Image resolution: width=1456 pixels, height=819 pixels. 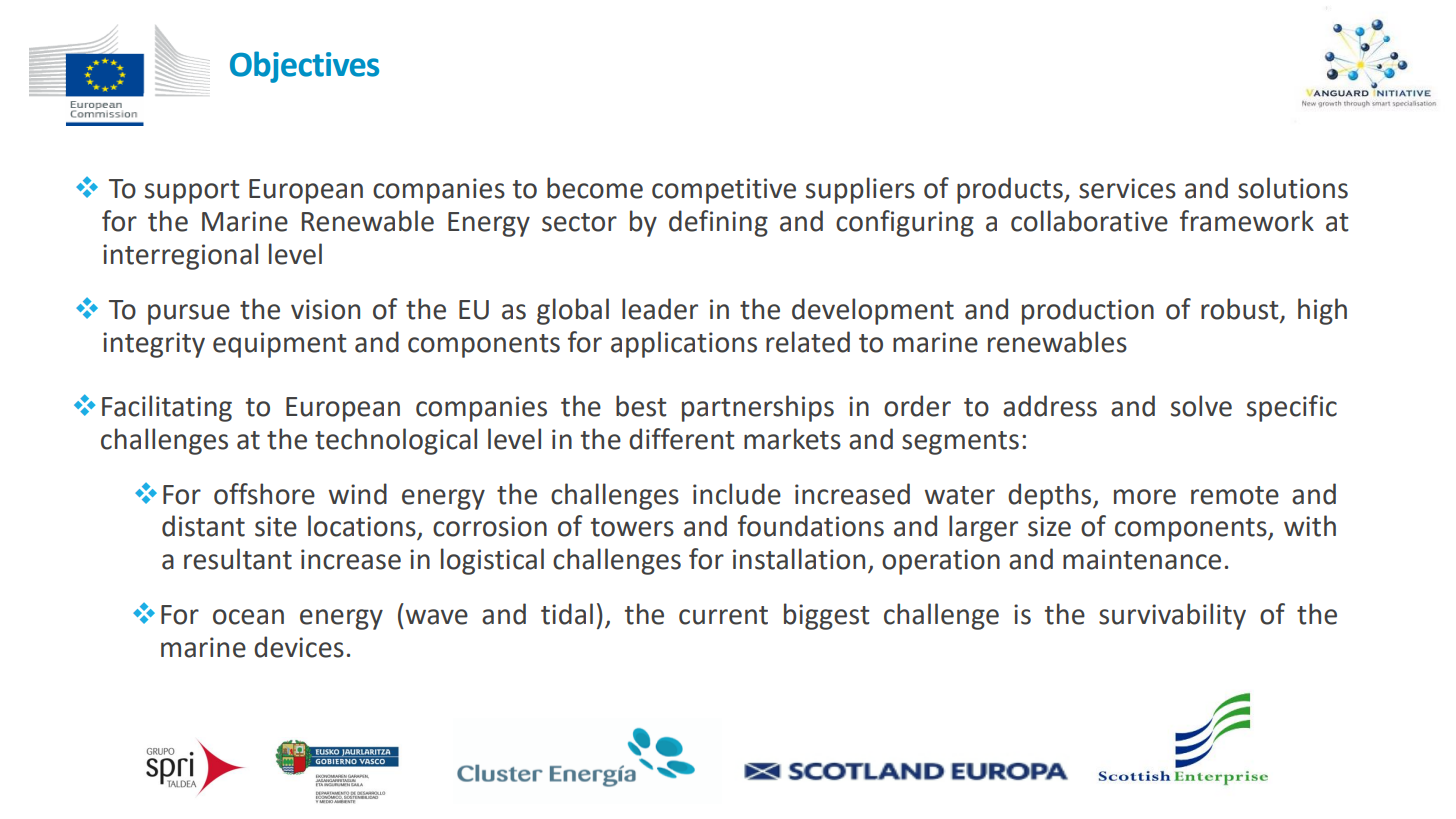 I want to click on solve, so click(x=1201, y=406).
